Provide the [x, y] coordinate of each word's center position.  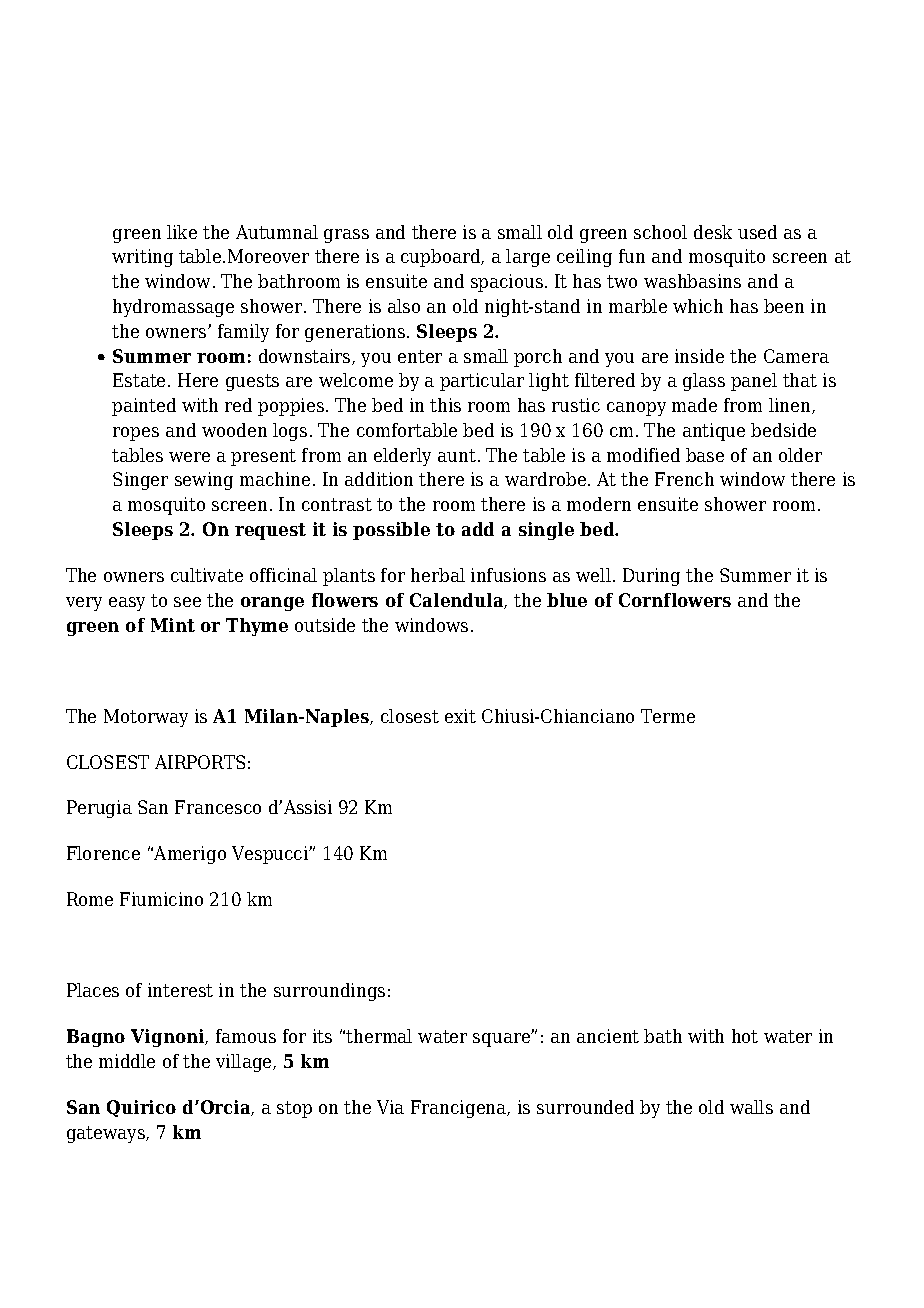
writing [142, 258]
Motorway [146, 718]
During [651, 577]
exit [460, 716]
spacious [507, 283]
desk [713, 232]
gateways [107, 1134]
